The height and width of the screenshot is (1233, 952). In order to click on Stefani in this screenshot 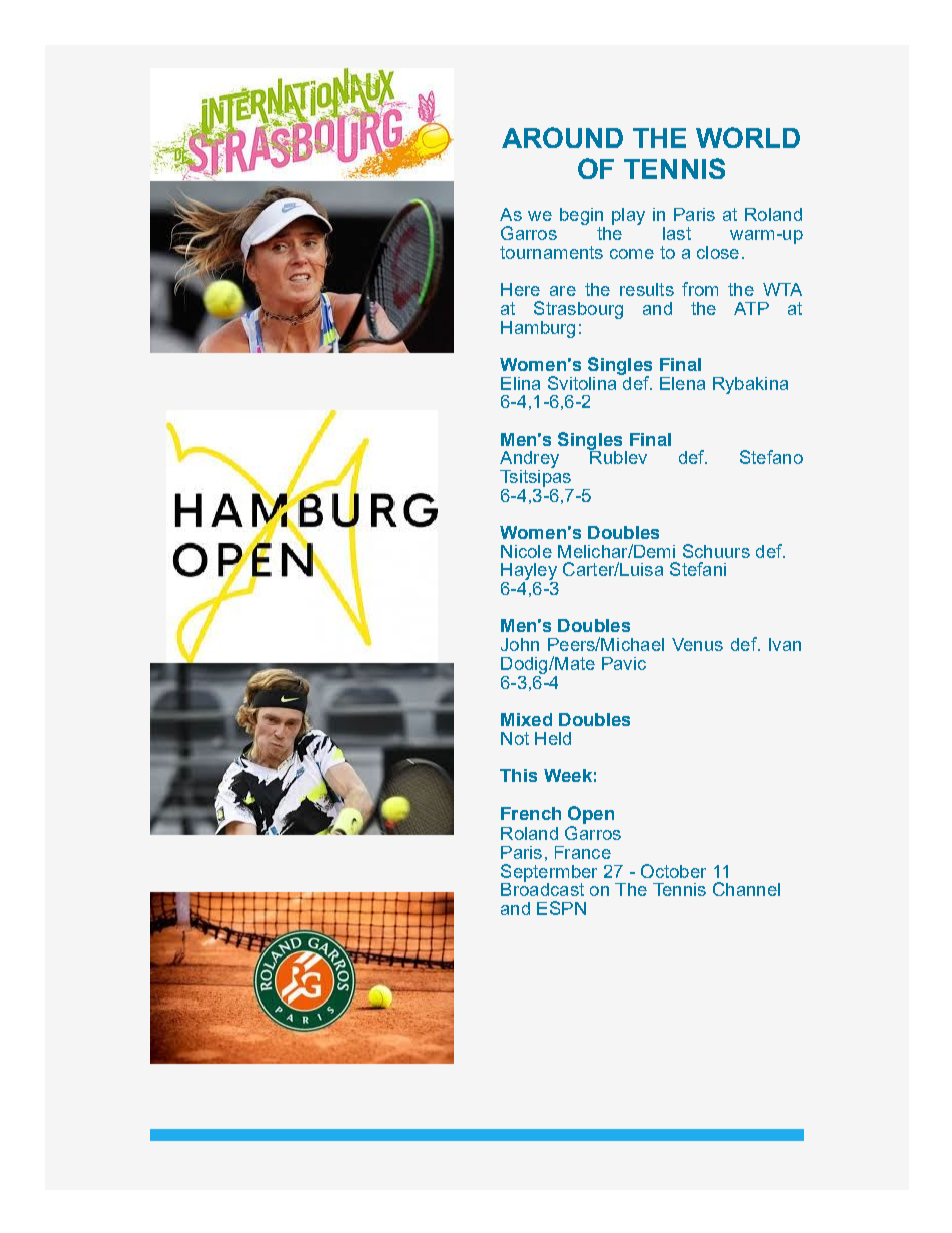, I will do `click(698, 569)`.
